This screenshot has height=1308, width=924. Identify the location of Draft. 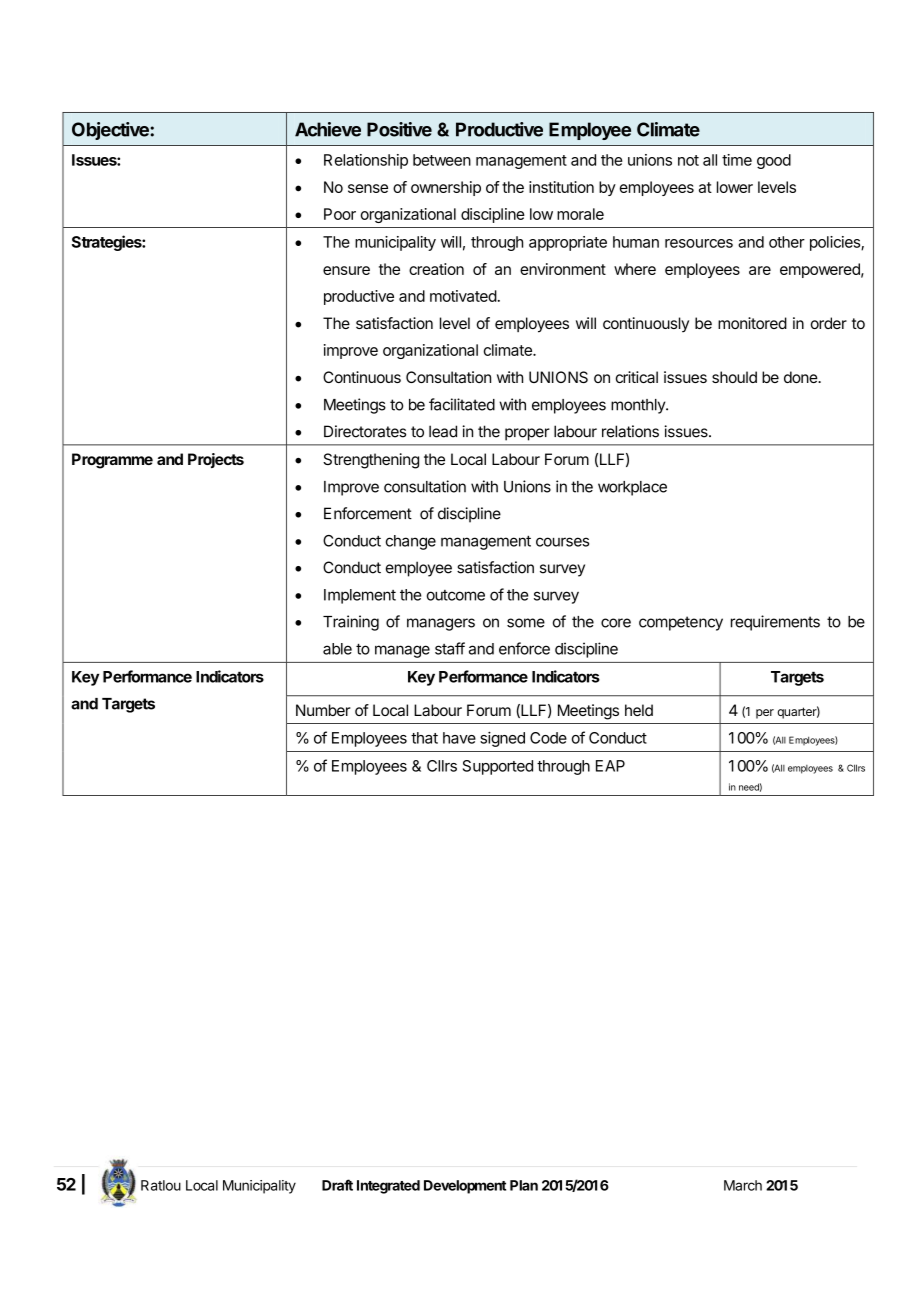
(337, 1185).
